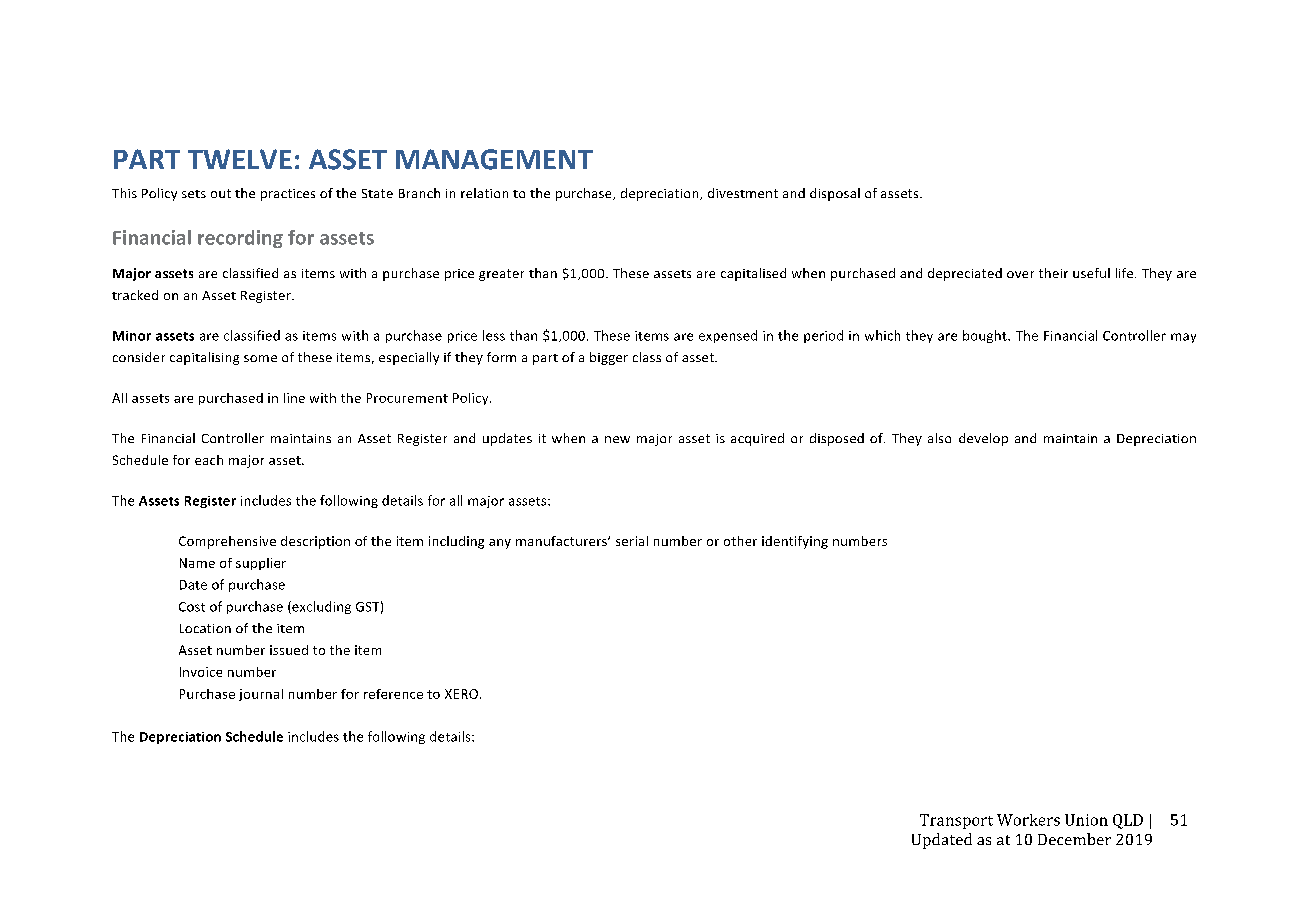 The width and height of the screenshot is (1309, 924). Describe the element at coordinates (835, 194) in the screenshot. I see `disposal` at that location.
